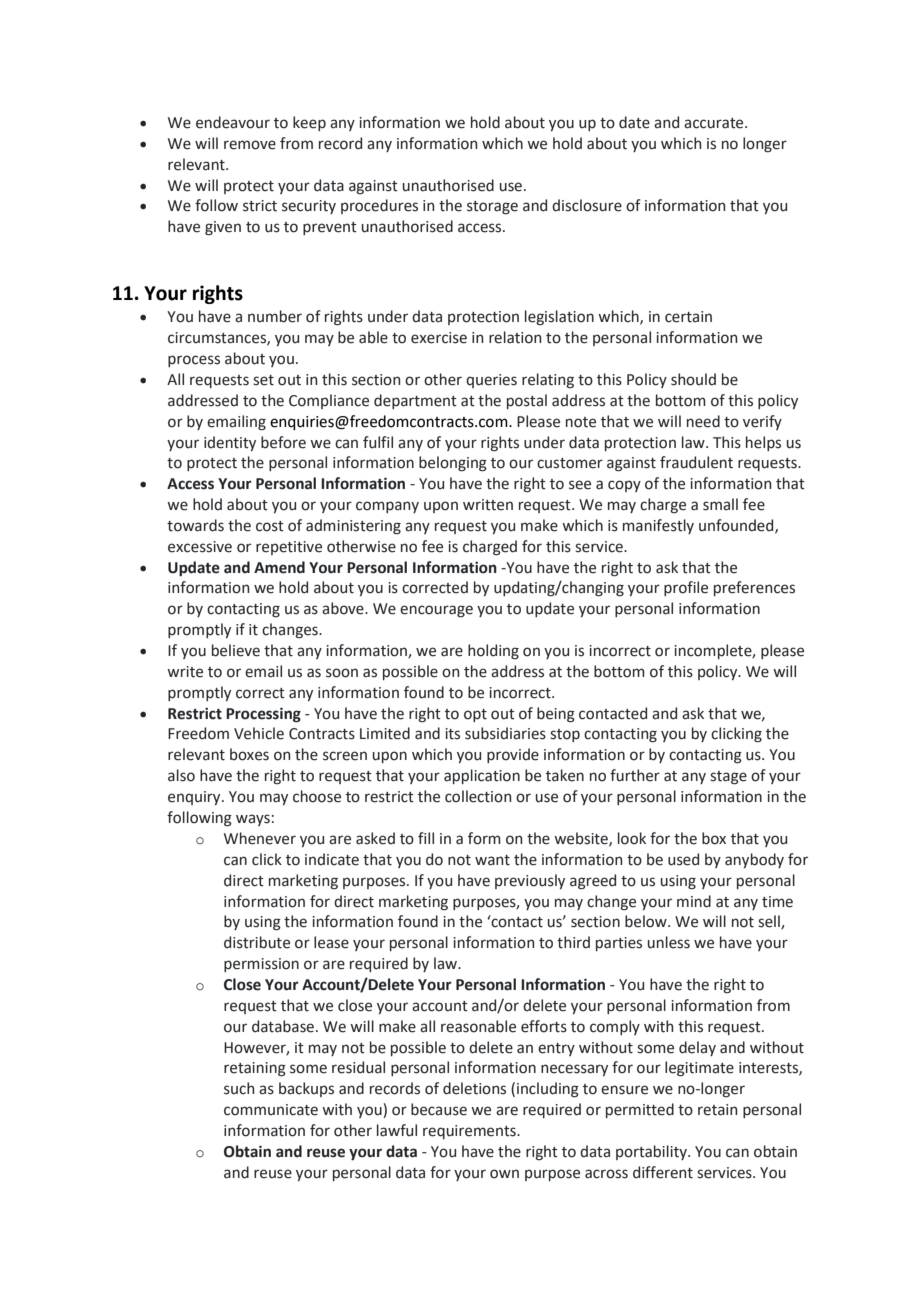 This page has width=924, height=1308. Describe the element at coordinates (263, 380) in the page. I see `set` at that location.
